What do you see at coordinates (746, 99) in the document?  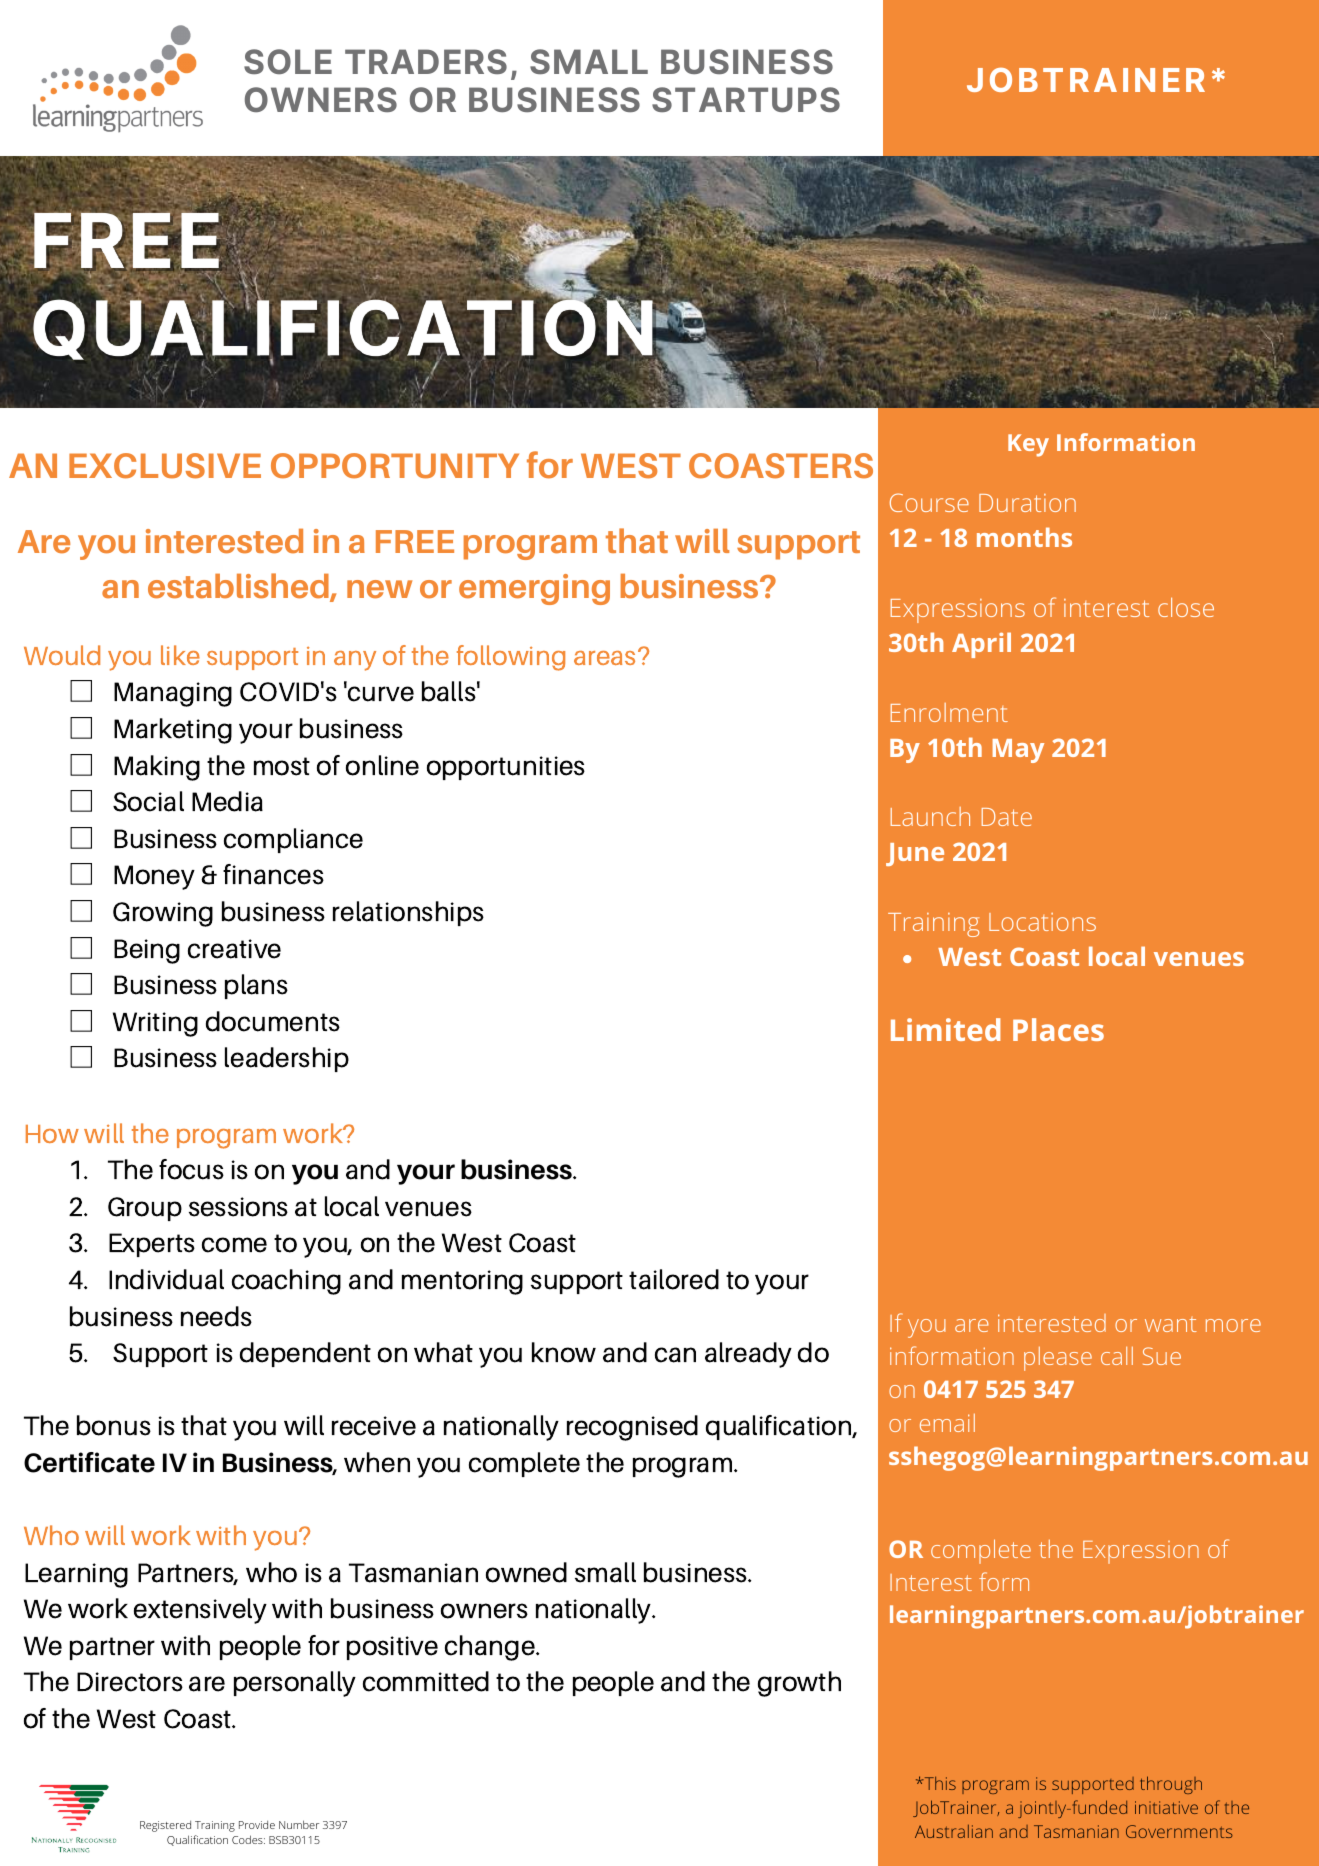 I see `STARTUPS` at bounding box center [746, 99].
